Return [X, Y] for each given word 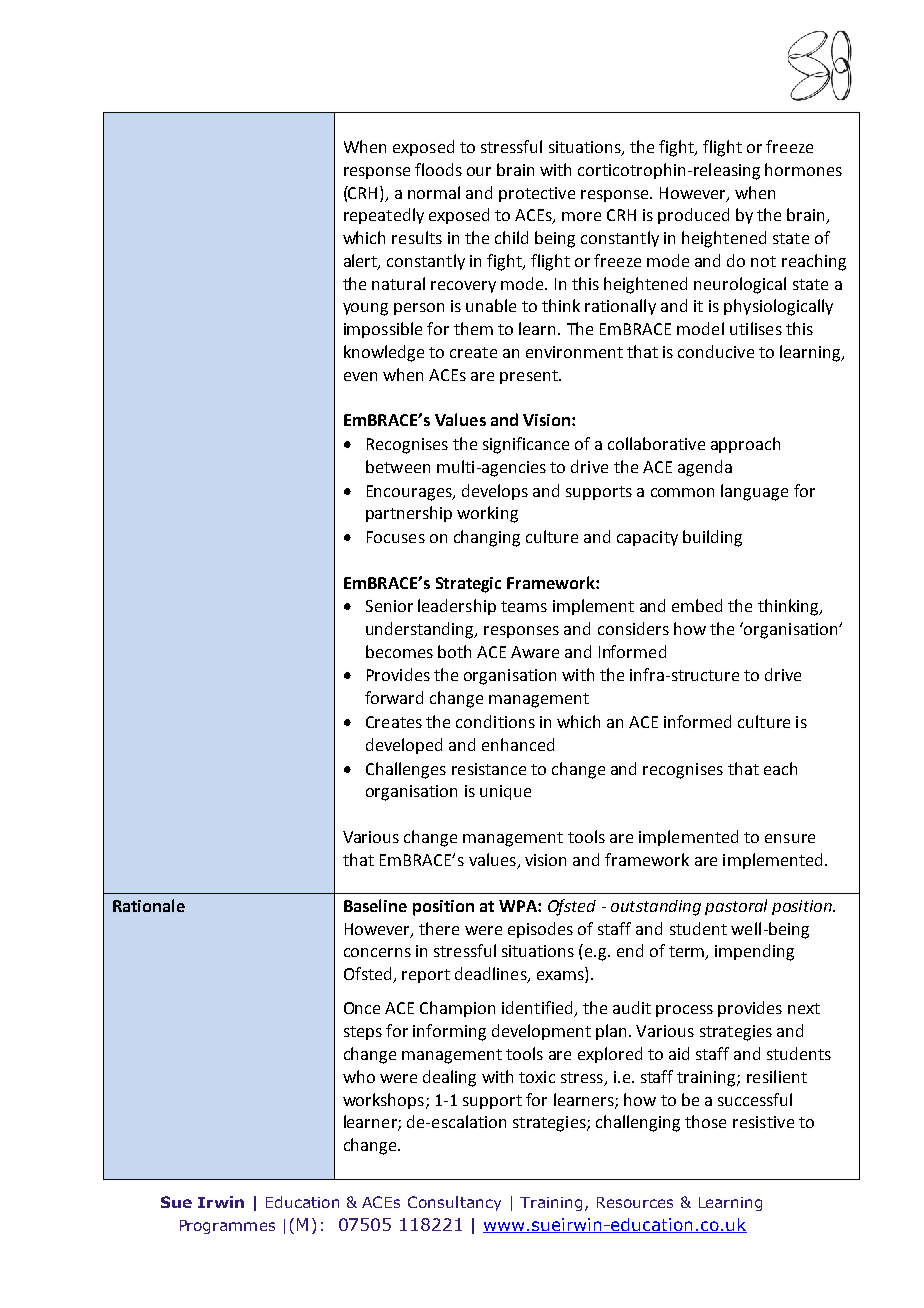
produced [693, 216]
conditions [495, 721]
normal [434, 192]
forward [394, 697]
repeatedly [384, 216]
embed [697, 605]
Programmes [227, 1227]
